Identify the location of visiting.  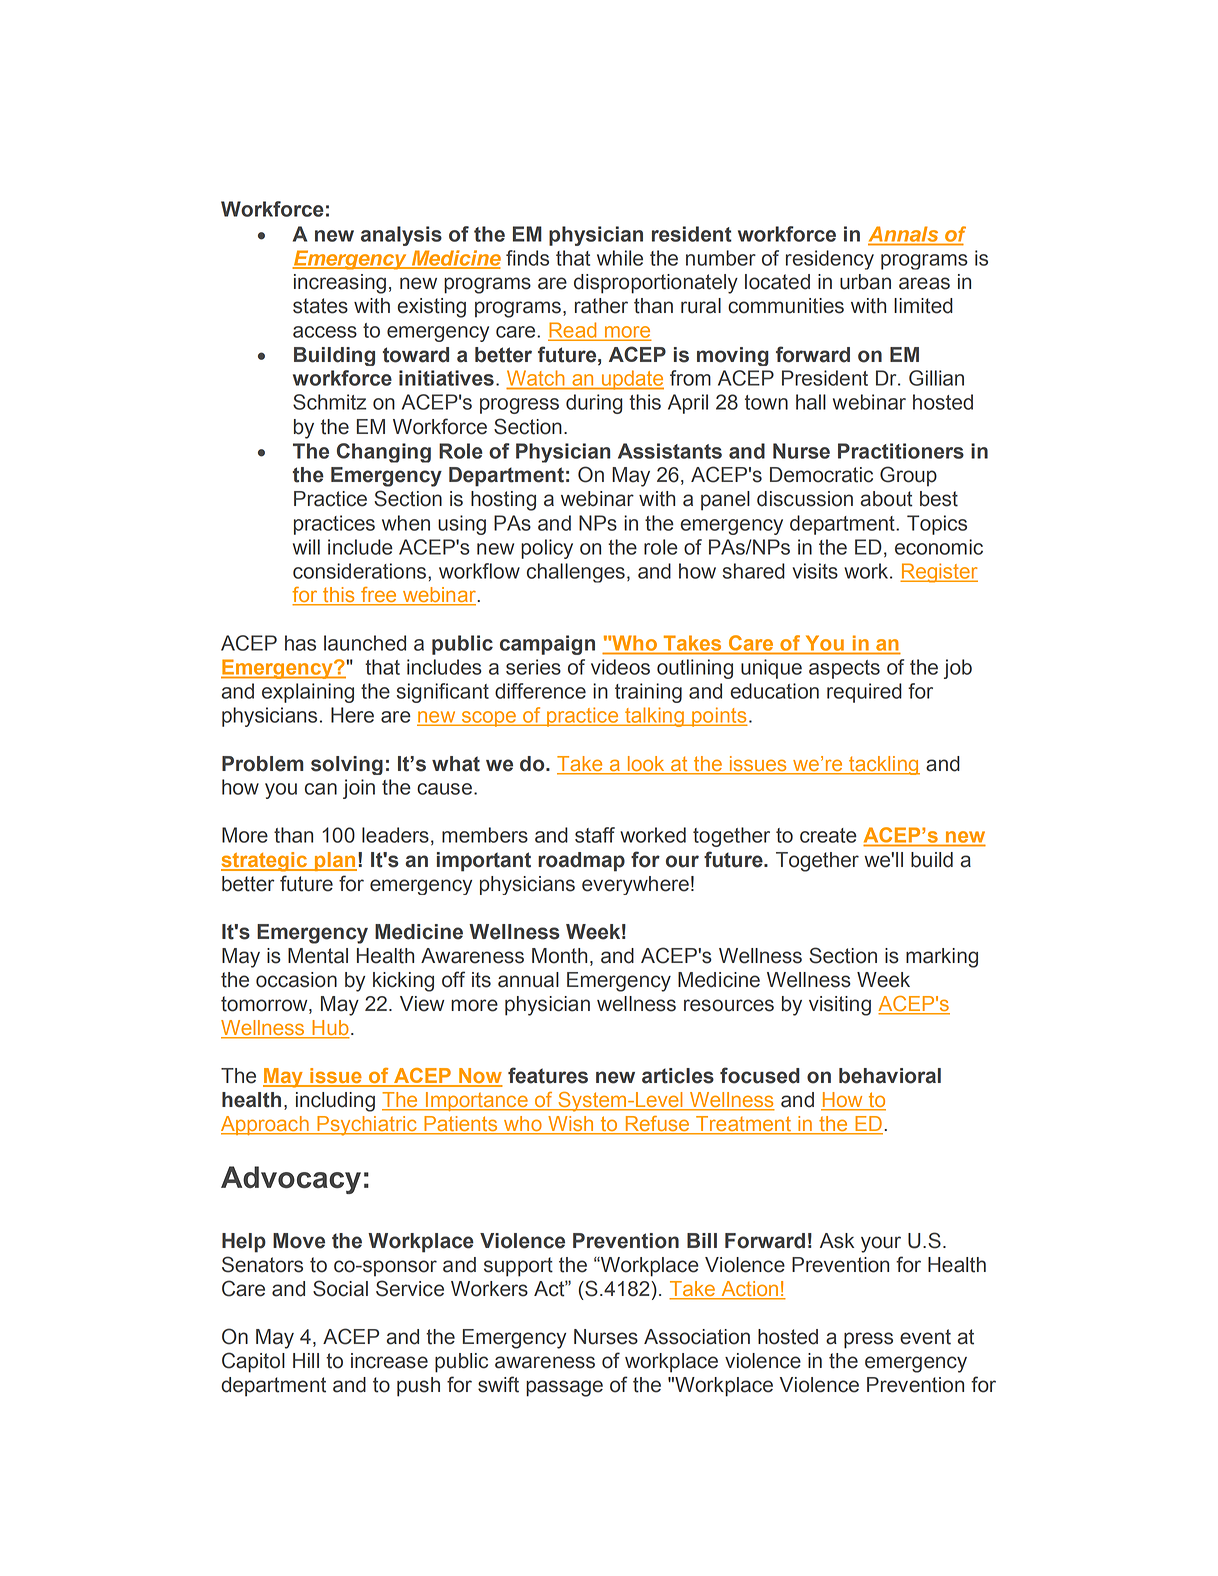
(840, 1006).
